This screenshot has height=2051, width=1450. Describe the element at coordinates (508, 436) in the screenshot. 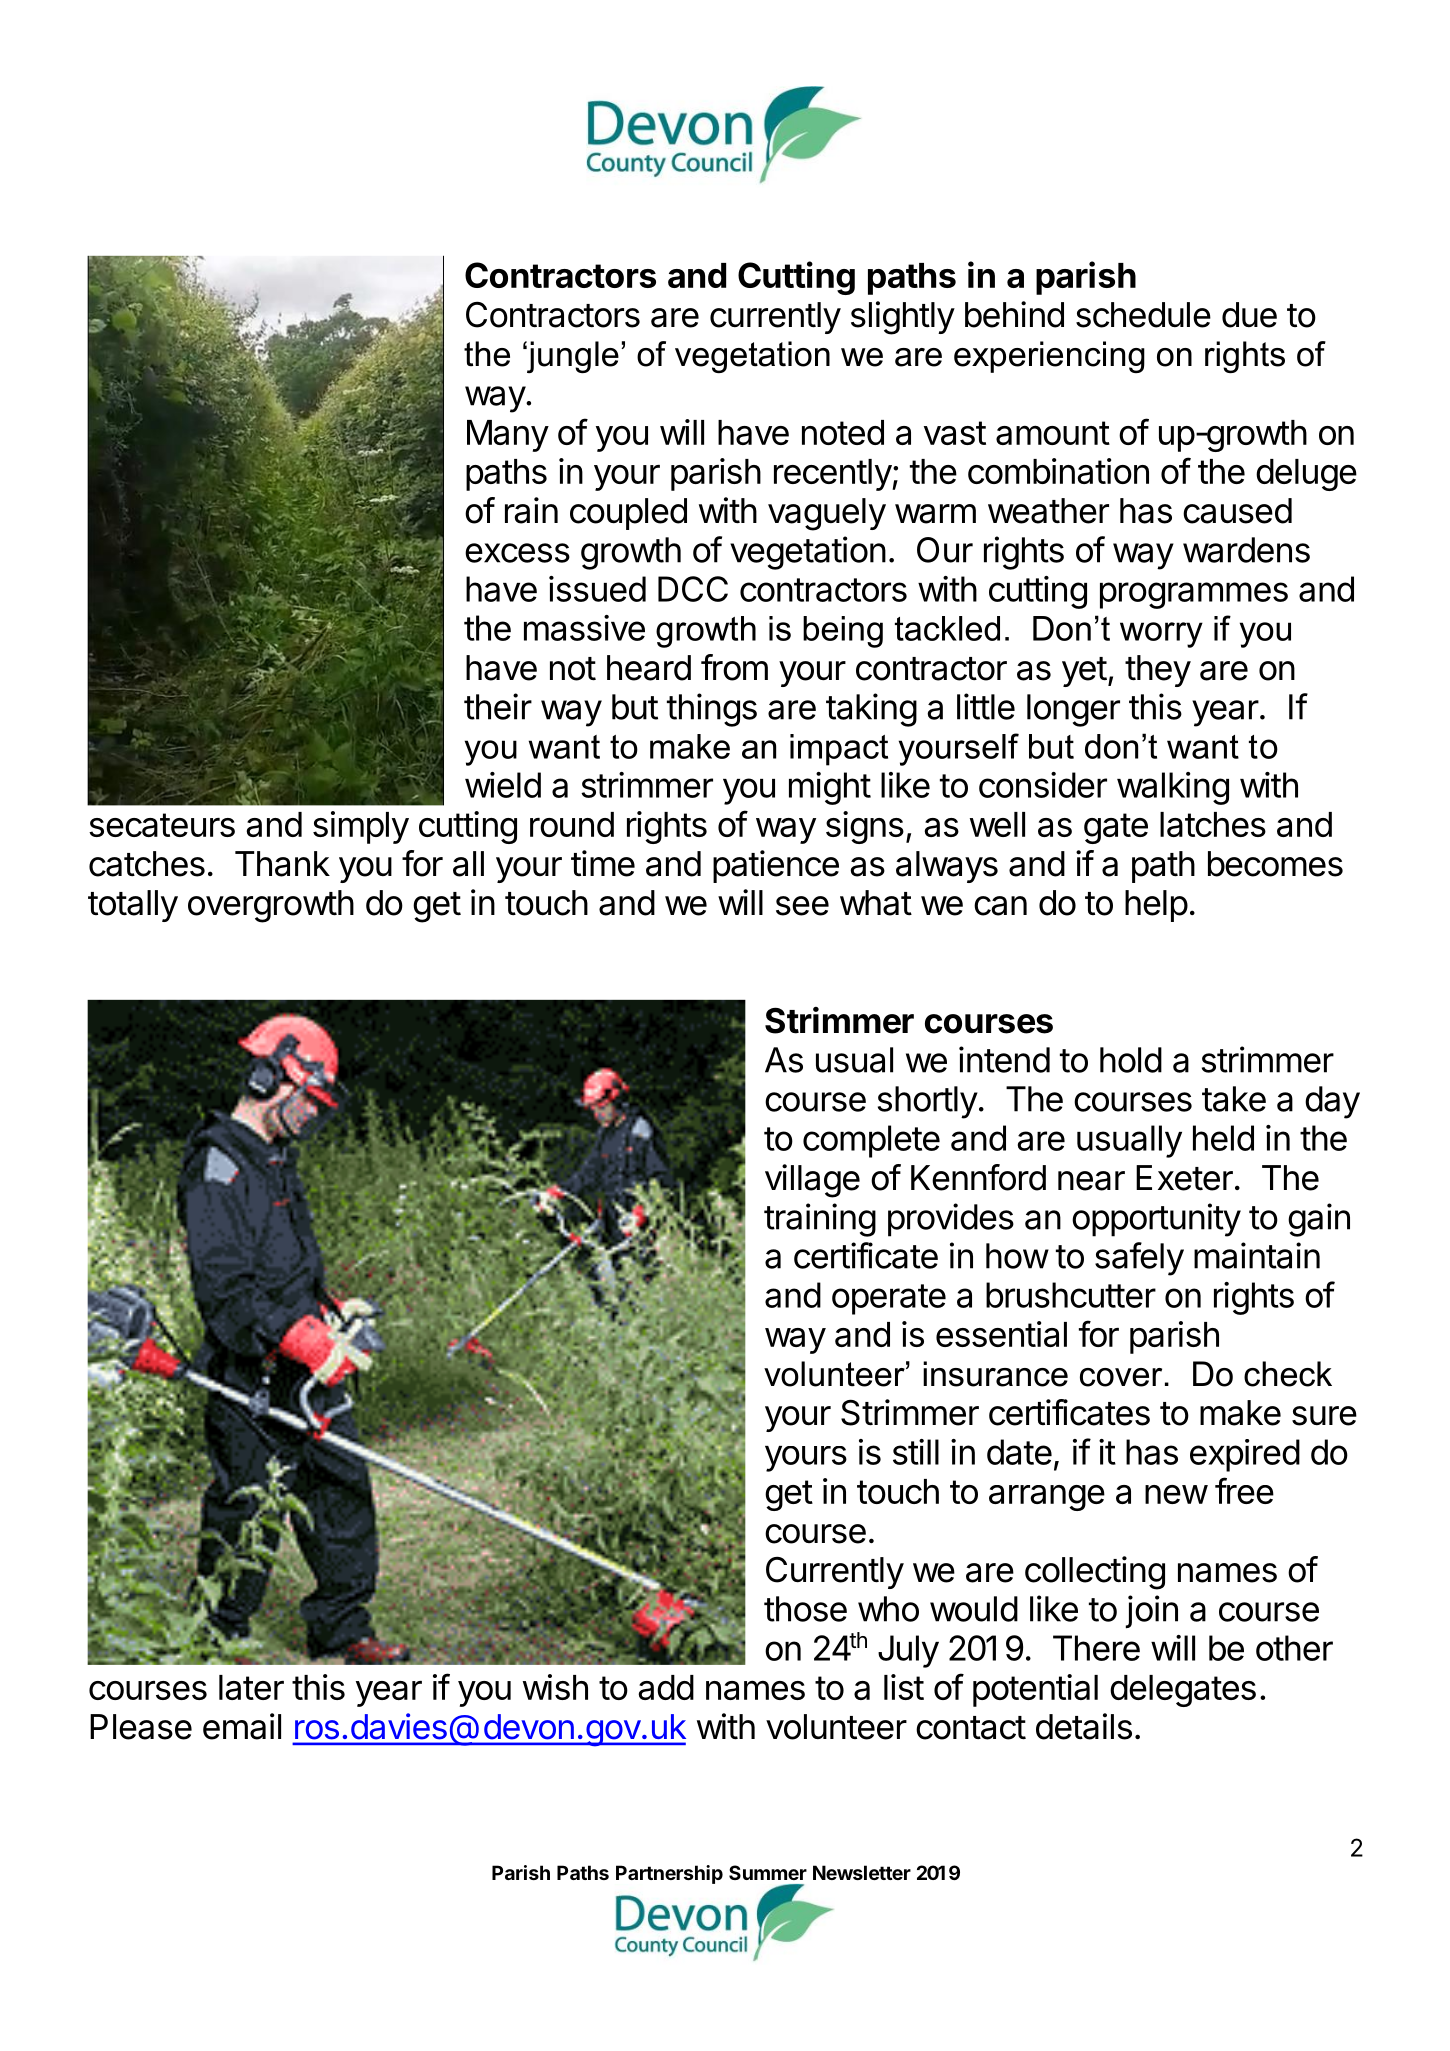

I see `Many` at that location.
